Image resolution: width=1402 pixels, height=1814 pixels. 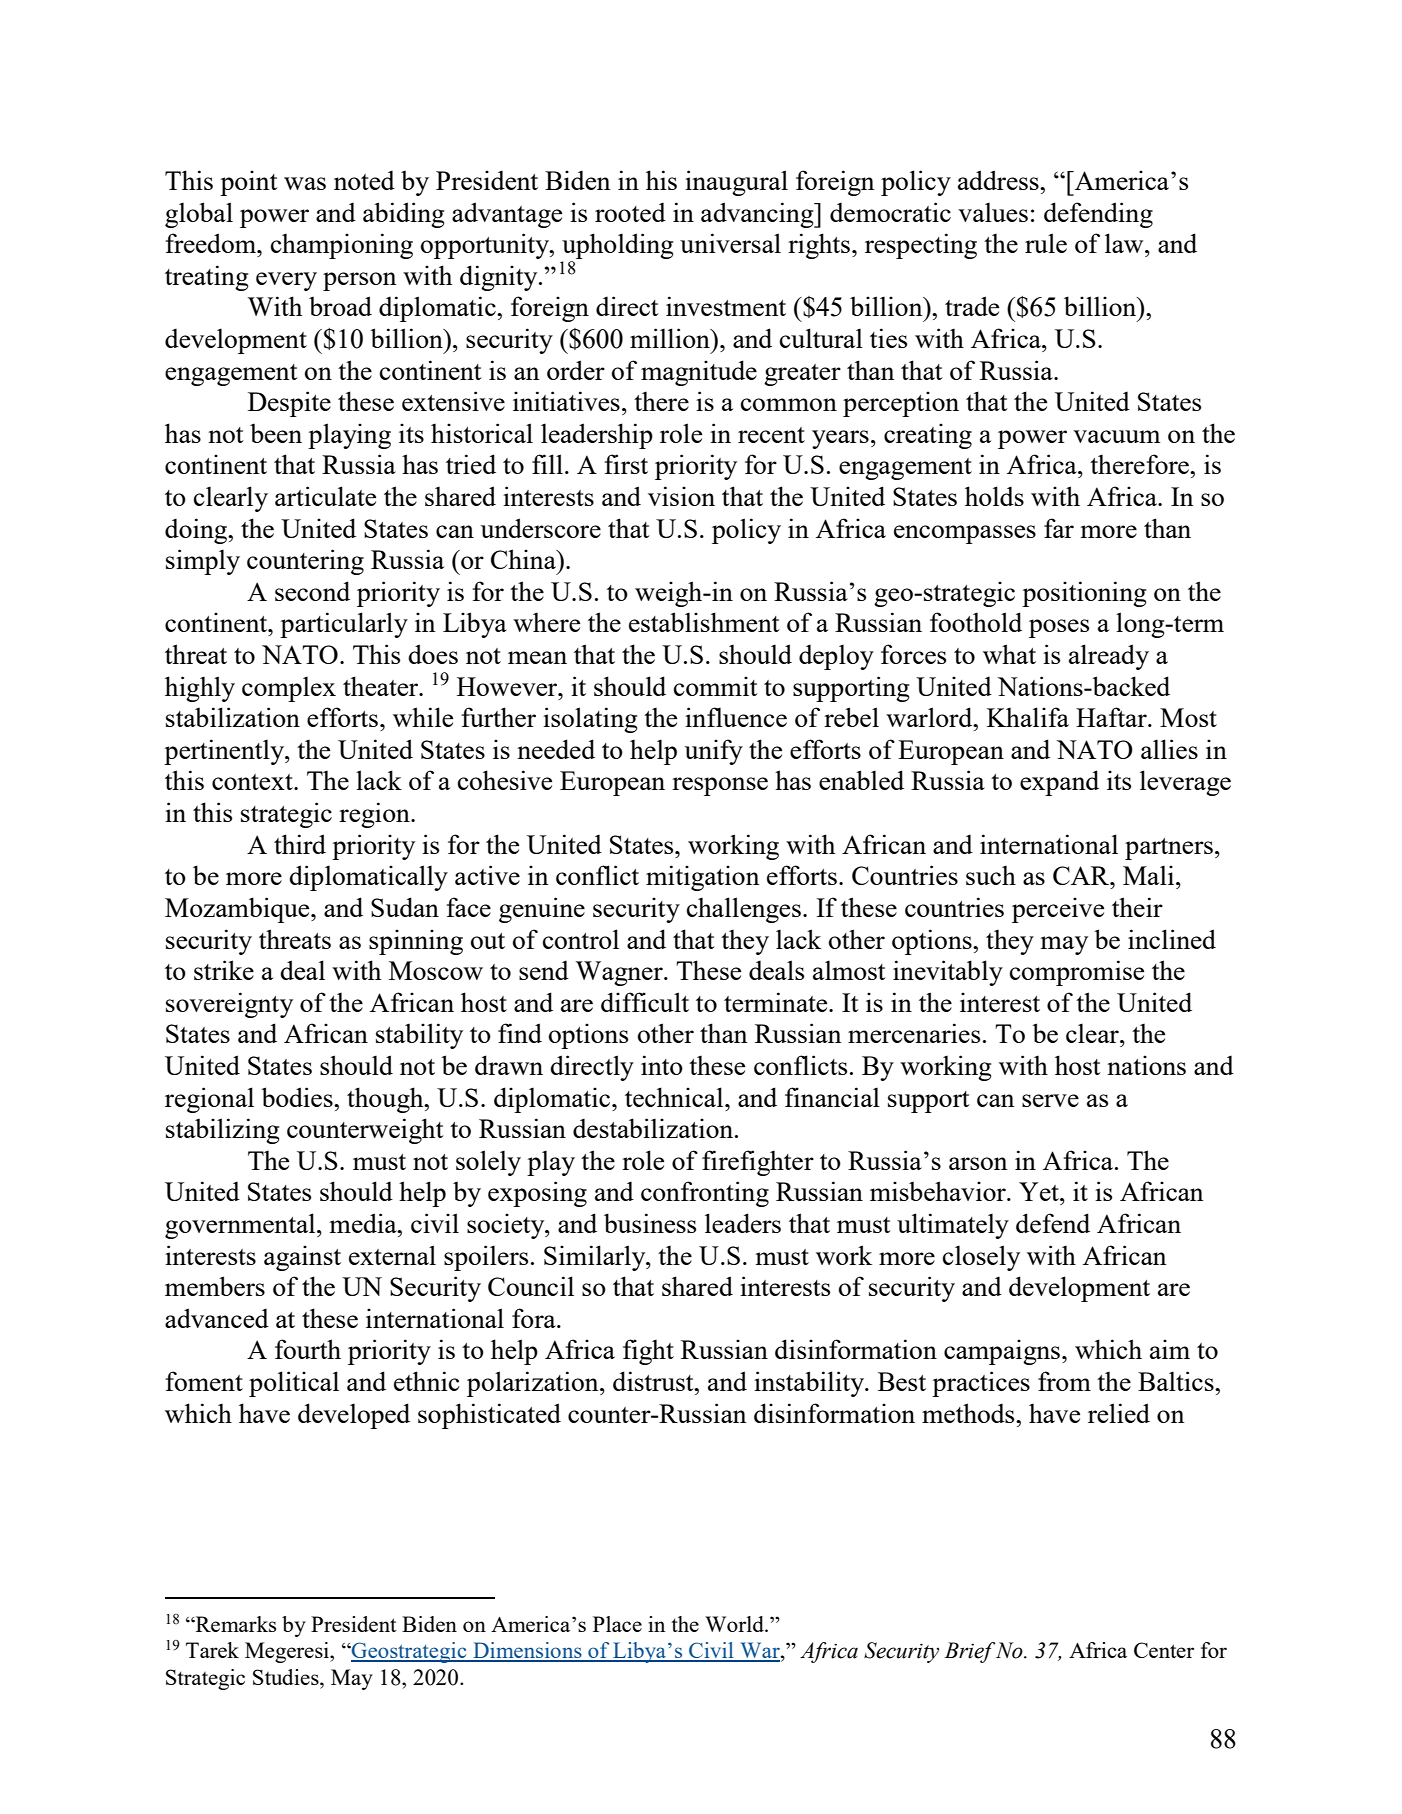 I want to click on Studies, so click(x=287, y=1677).
